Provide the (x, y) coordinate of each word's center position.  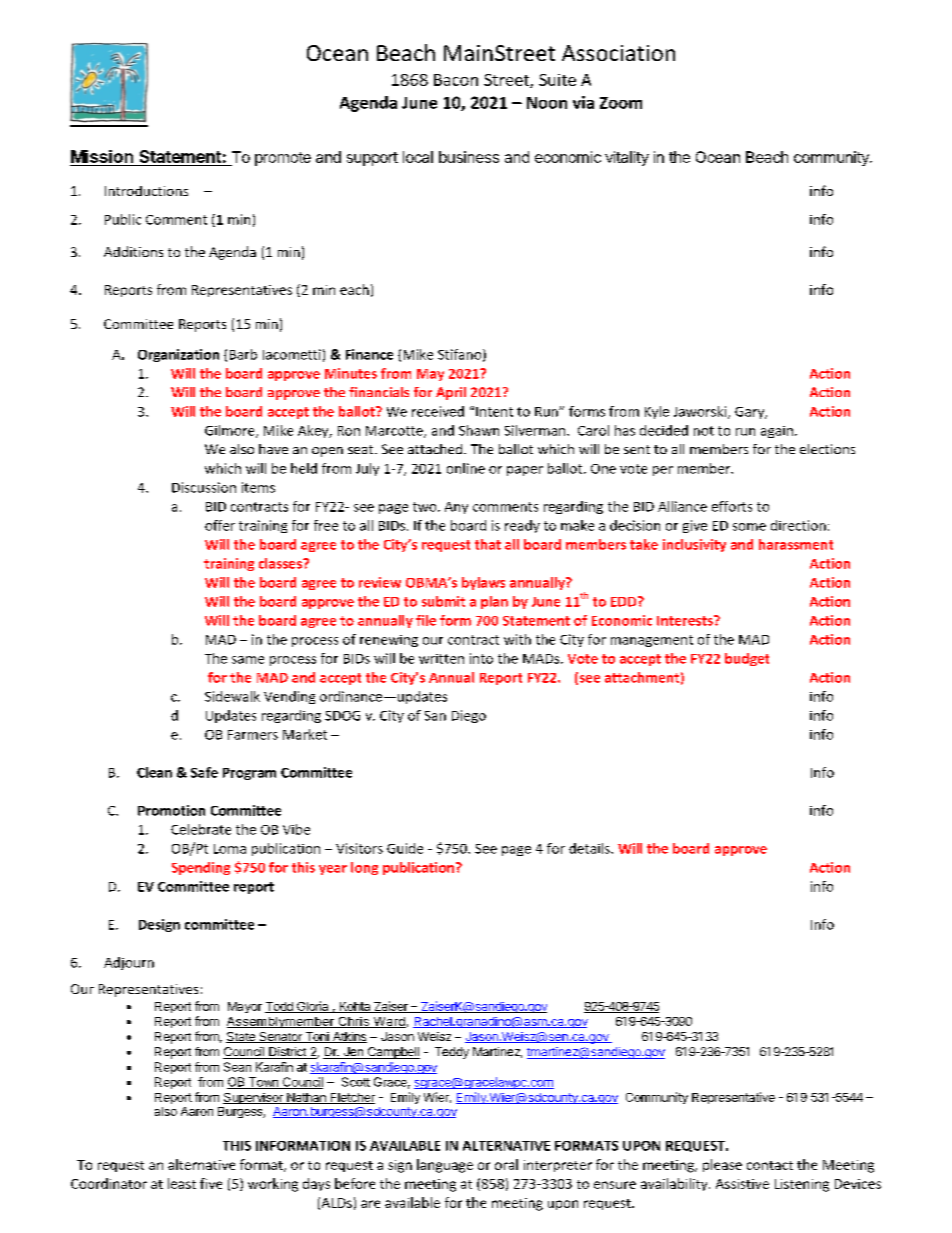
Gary (751, 413)
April (451, 393)
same (248, 660)
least (182, 1183)
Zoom (621, 103)
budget (747, 659)
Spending (201, 868)
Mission (102, 156)
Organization (178, 355)
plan (494, 602)
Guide (405, 848)
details (590, 848)
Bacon (456, 80)
